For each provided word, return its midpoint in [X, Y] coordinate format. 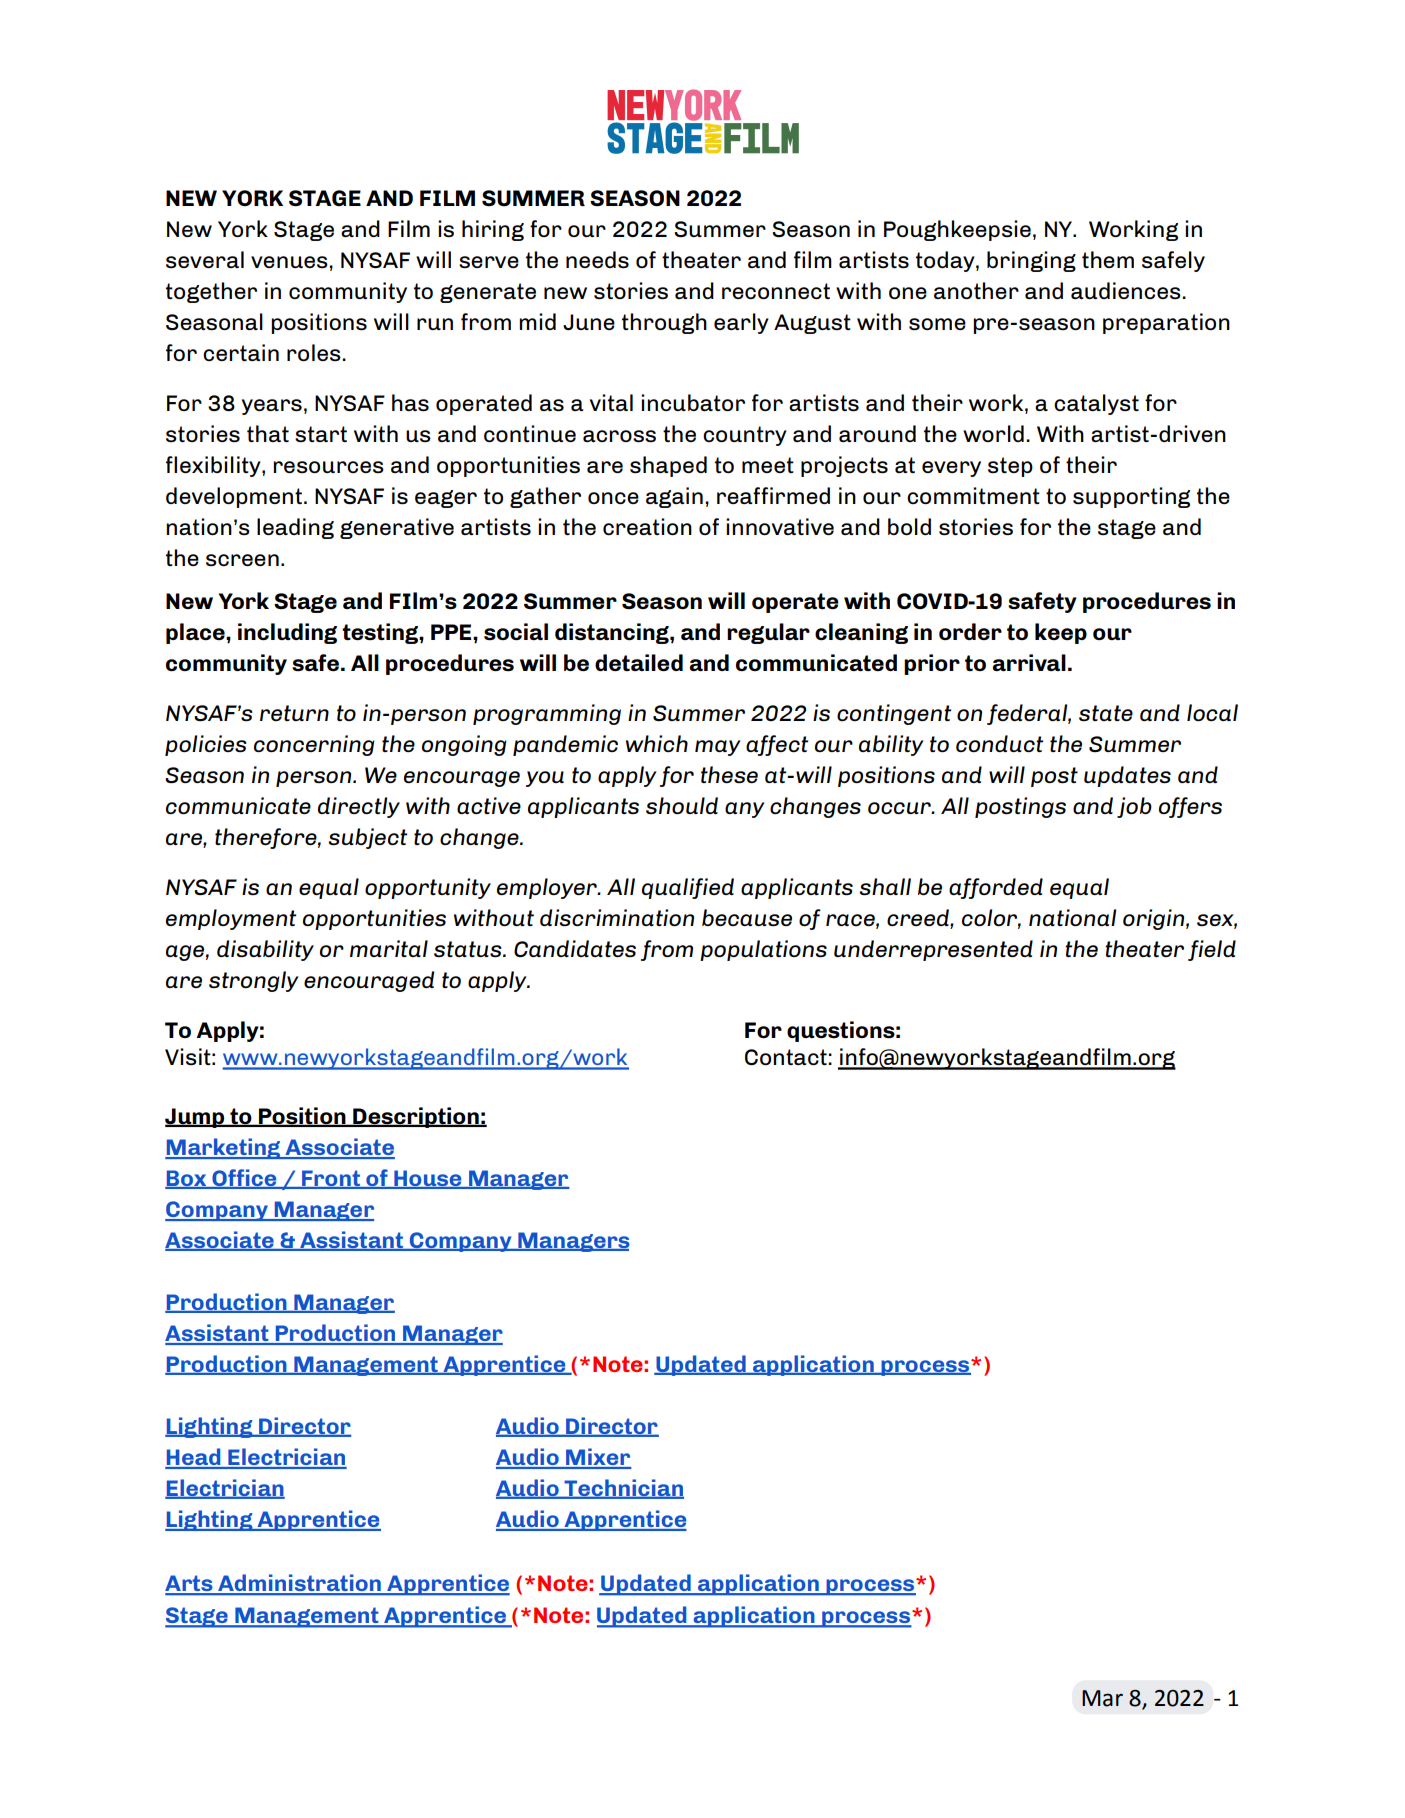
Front [331, 1179]
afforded [996, 888]
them [1108, 259]
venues [289, 262]
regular [768, 633]
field [1212, 950]
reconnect [776, 291]
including [287, 633]
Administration [299, 1584]
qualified [688, 888]
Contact [786, 1057]
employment [231, 919]
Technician [623, 1488]
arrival [1029, 662]
